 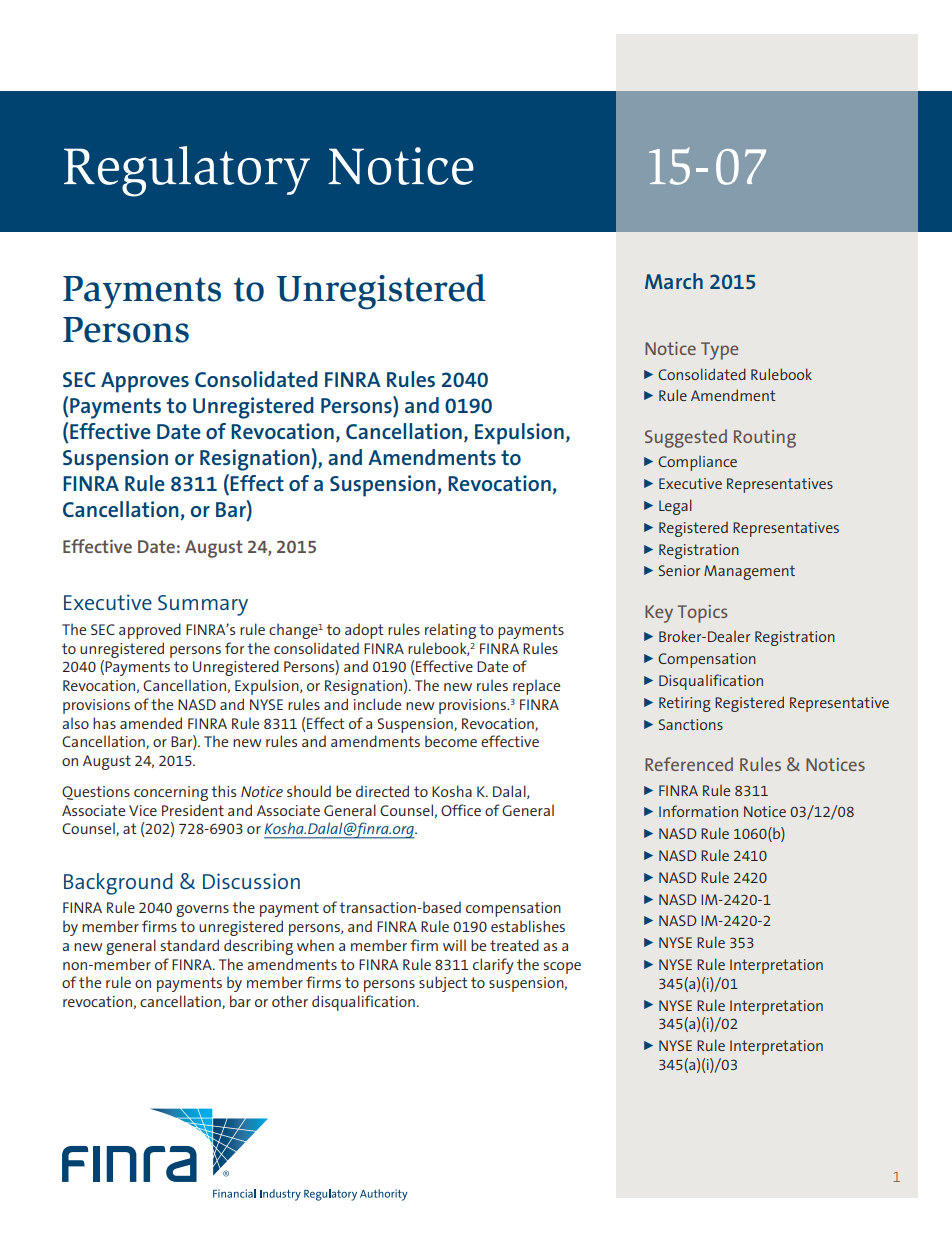 What do you see at coordinates (189, 945) in the screenshot?
I see `standard` at bounding box center [189, 945].
